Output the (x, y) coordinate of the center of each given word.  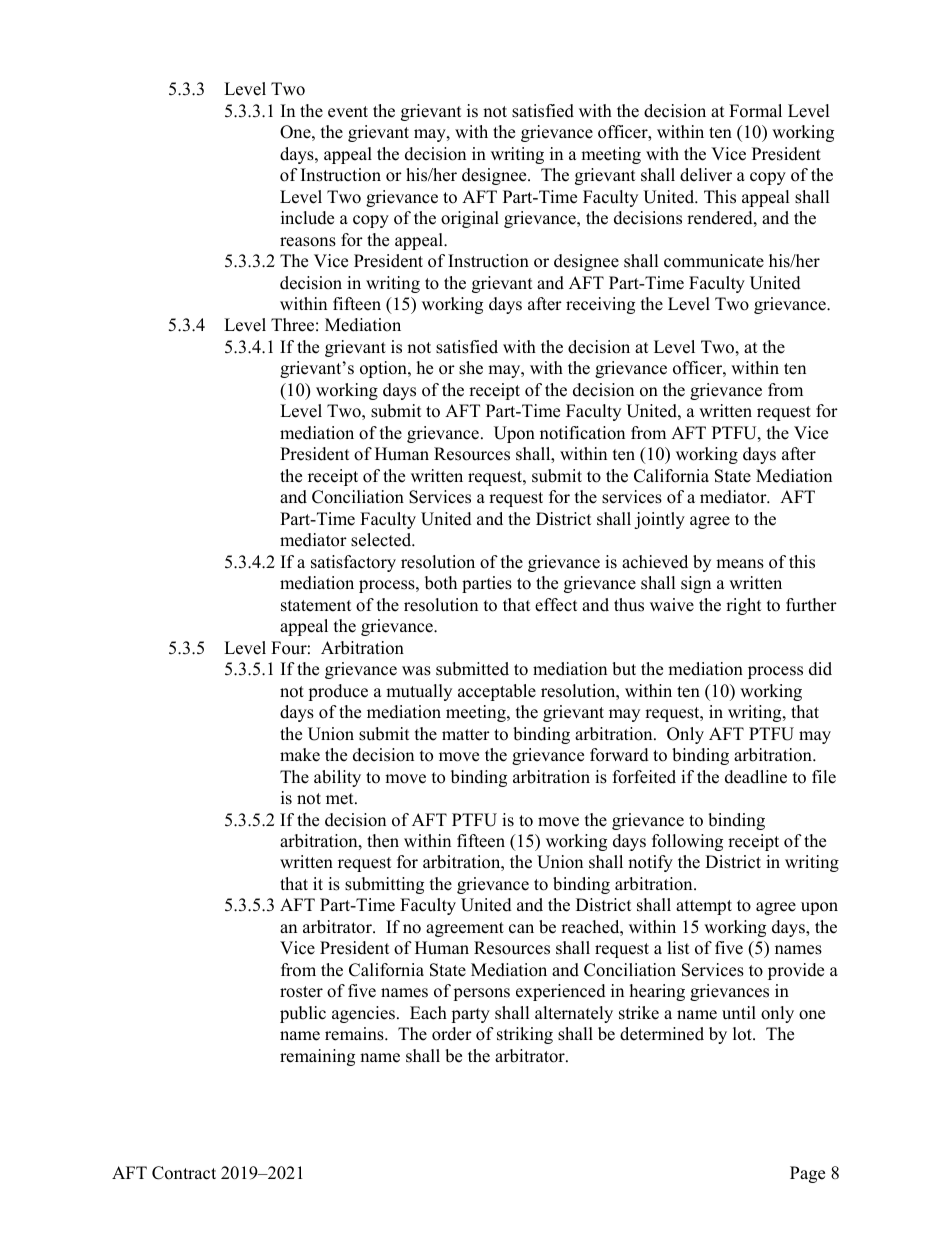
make (300, 755)
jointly (659, 520)
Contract (184, 1173)
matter (466, 735)
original (470, 219)
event (348, 112)
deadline (756, 777)
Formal (755, 111)
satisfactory (353, 563)
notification (582, 433)
